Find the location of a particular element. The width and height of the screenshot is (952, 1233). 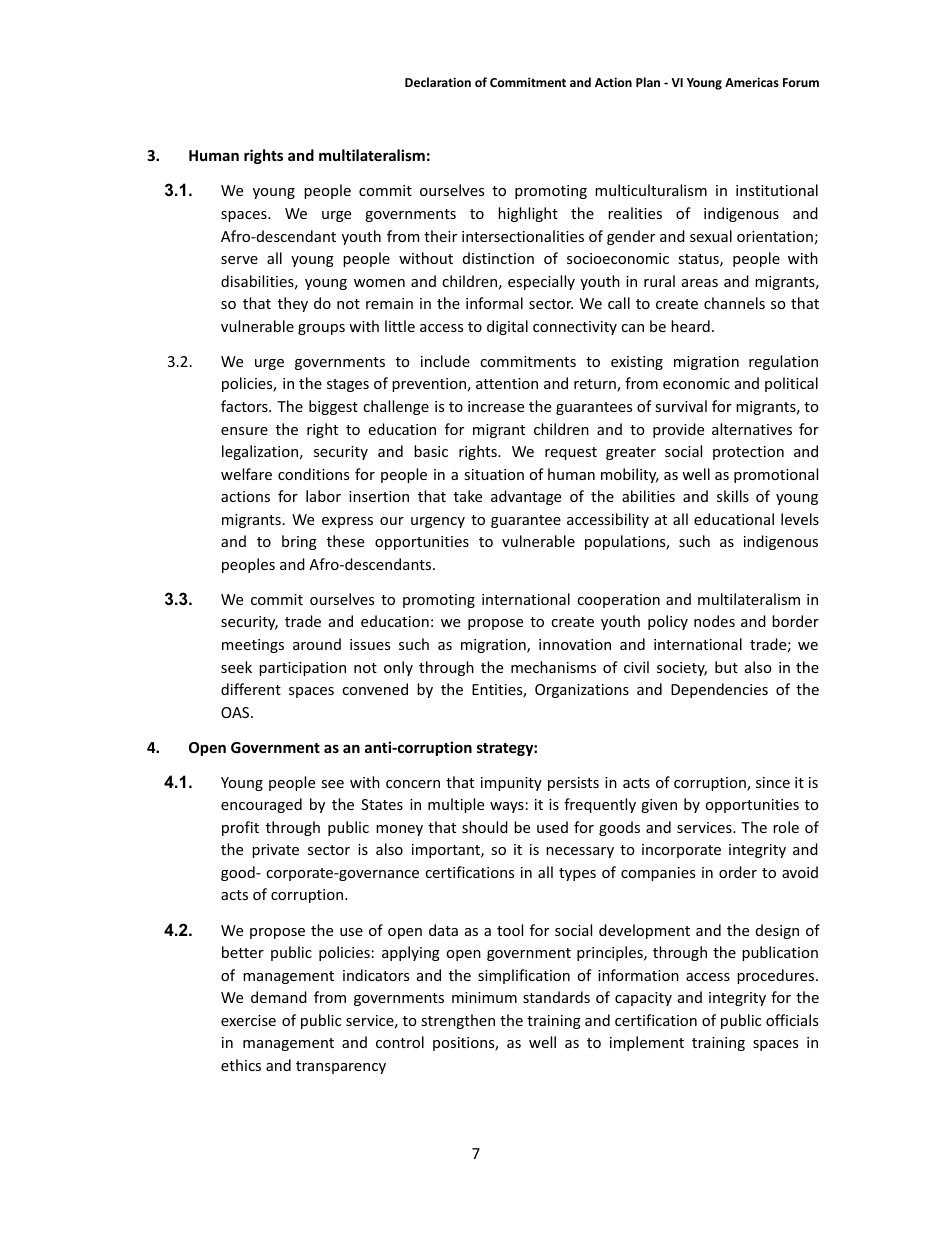

minimum is located at coordinates (484, 997).
